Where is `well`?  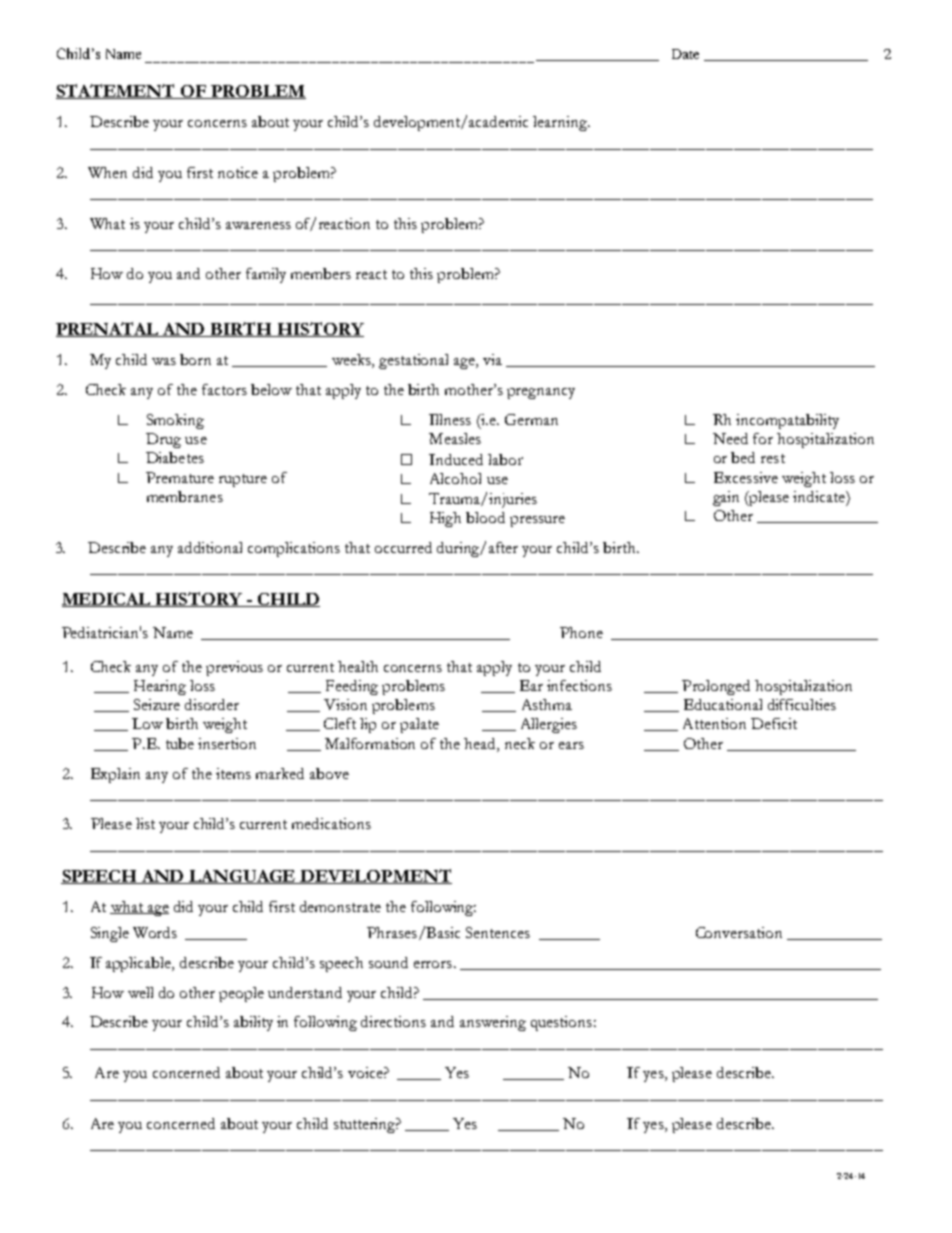
well is located at coordinates (140, 992).
